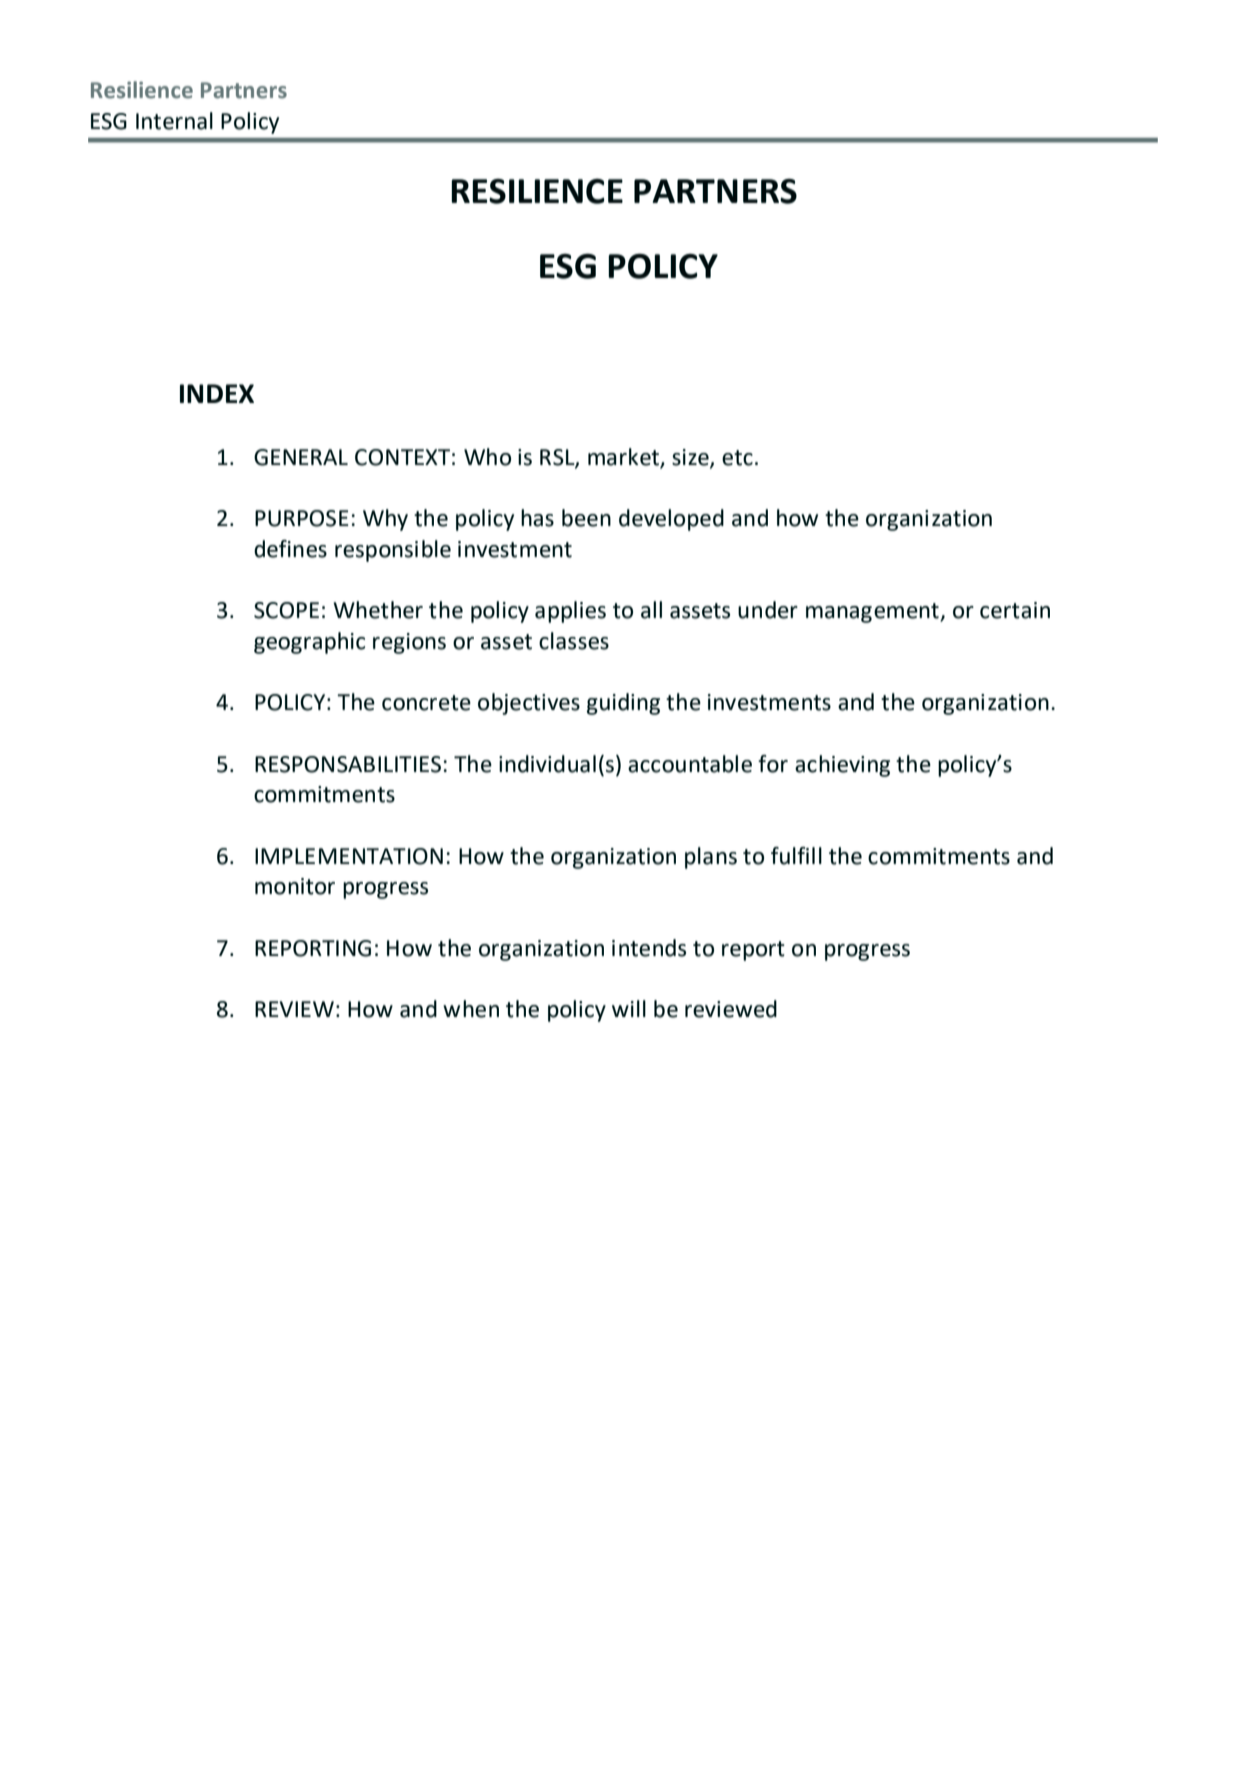 This page has width=1248, height=1766. Describe the element at coordinates (691, 458) in the page. I see `size` at that location.
